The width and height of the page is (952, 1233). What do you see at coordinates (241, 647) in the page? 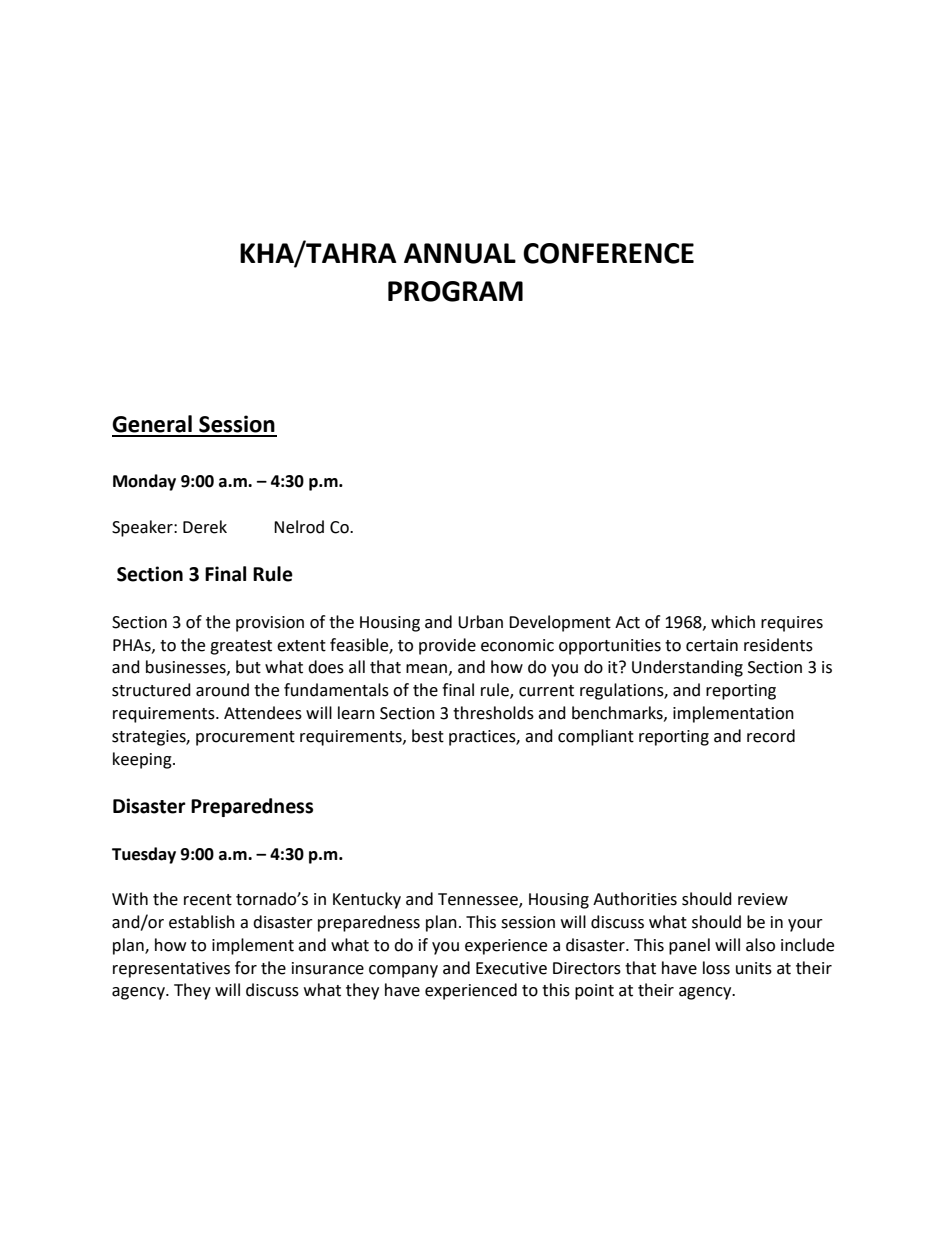
I see `greatest` at bounding box center [241, 647].
